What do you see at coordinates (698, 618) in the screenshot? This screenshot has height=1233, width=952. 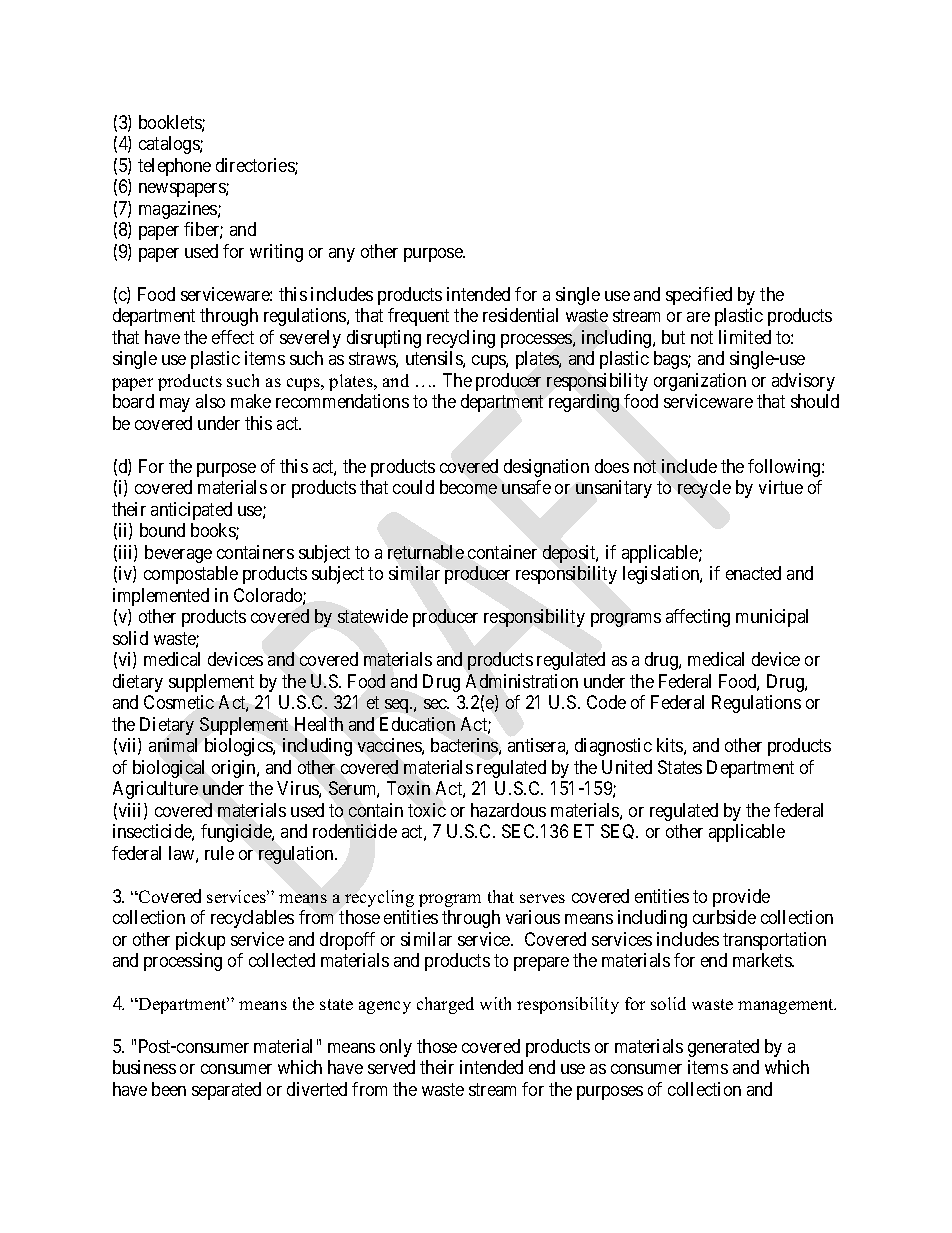 I see `affecting` at bounding box center [698, 618].
